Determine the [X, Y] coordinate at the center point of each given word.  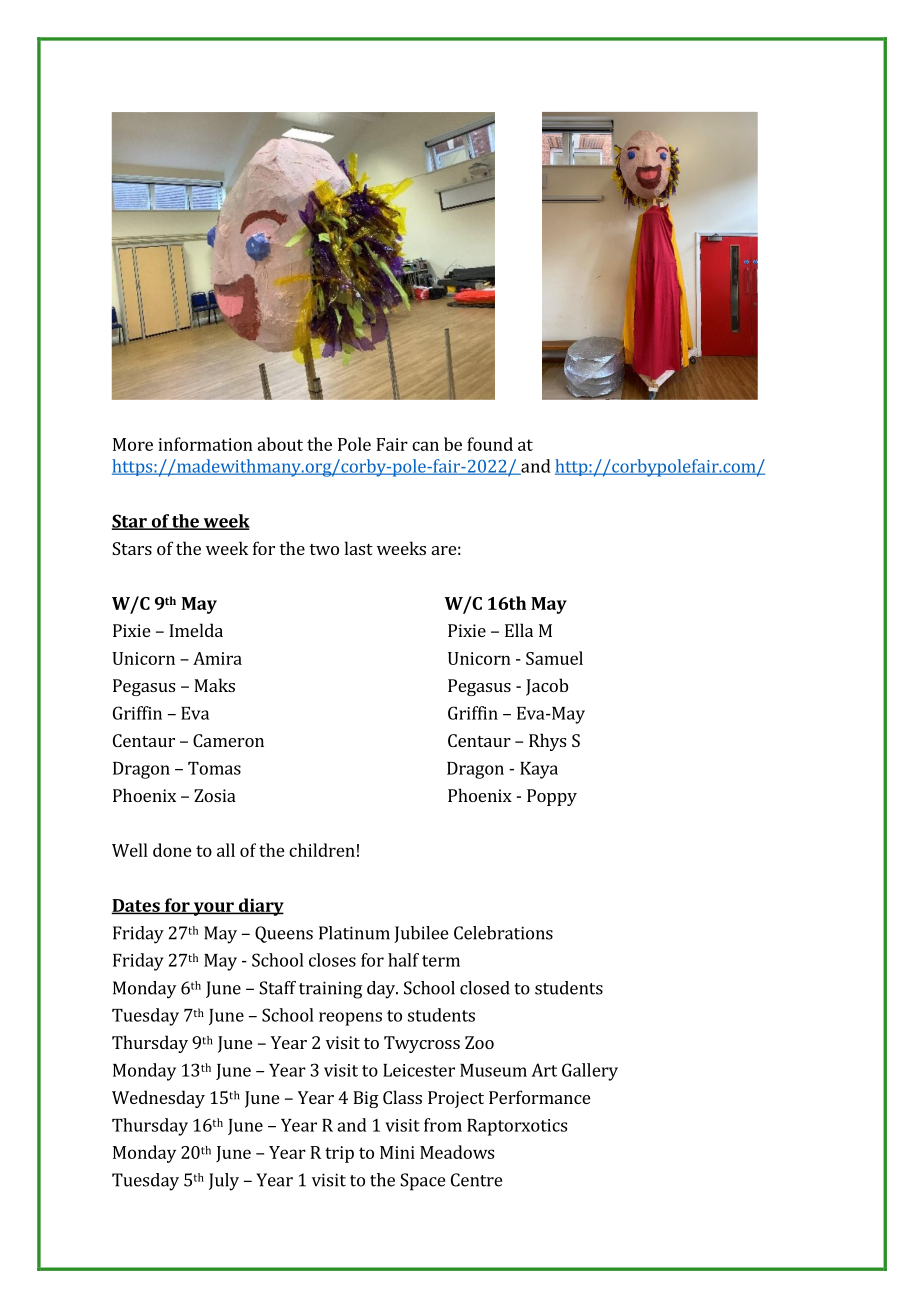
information [205, 444]
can [425, 446]
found [490, 444]
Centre [476, 1180]
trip [339, 1154]
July [224, 1182]
